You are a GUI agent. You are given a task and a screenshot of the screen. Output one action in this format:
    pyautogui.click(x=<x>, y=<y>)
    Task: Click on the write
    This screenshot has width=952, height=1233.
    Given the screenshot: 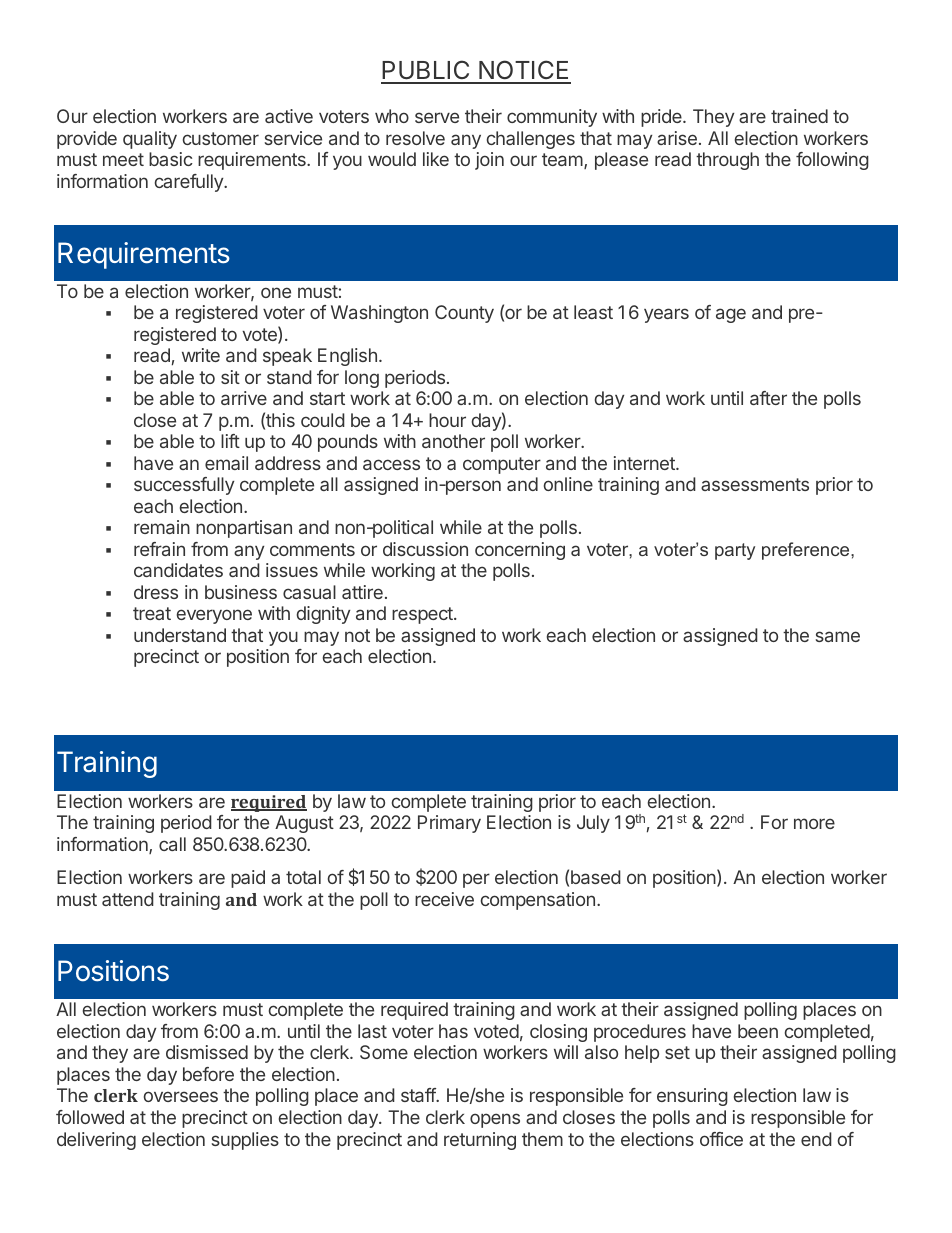 What is the action you would take?
    pyautogui.click(x=201, y=355)
